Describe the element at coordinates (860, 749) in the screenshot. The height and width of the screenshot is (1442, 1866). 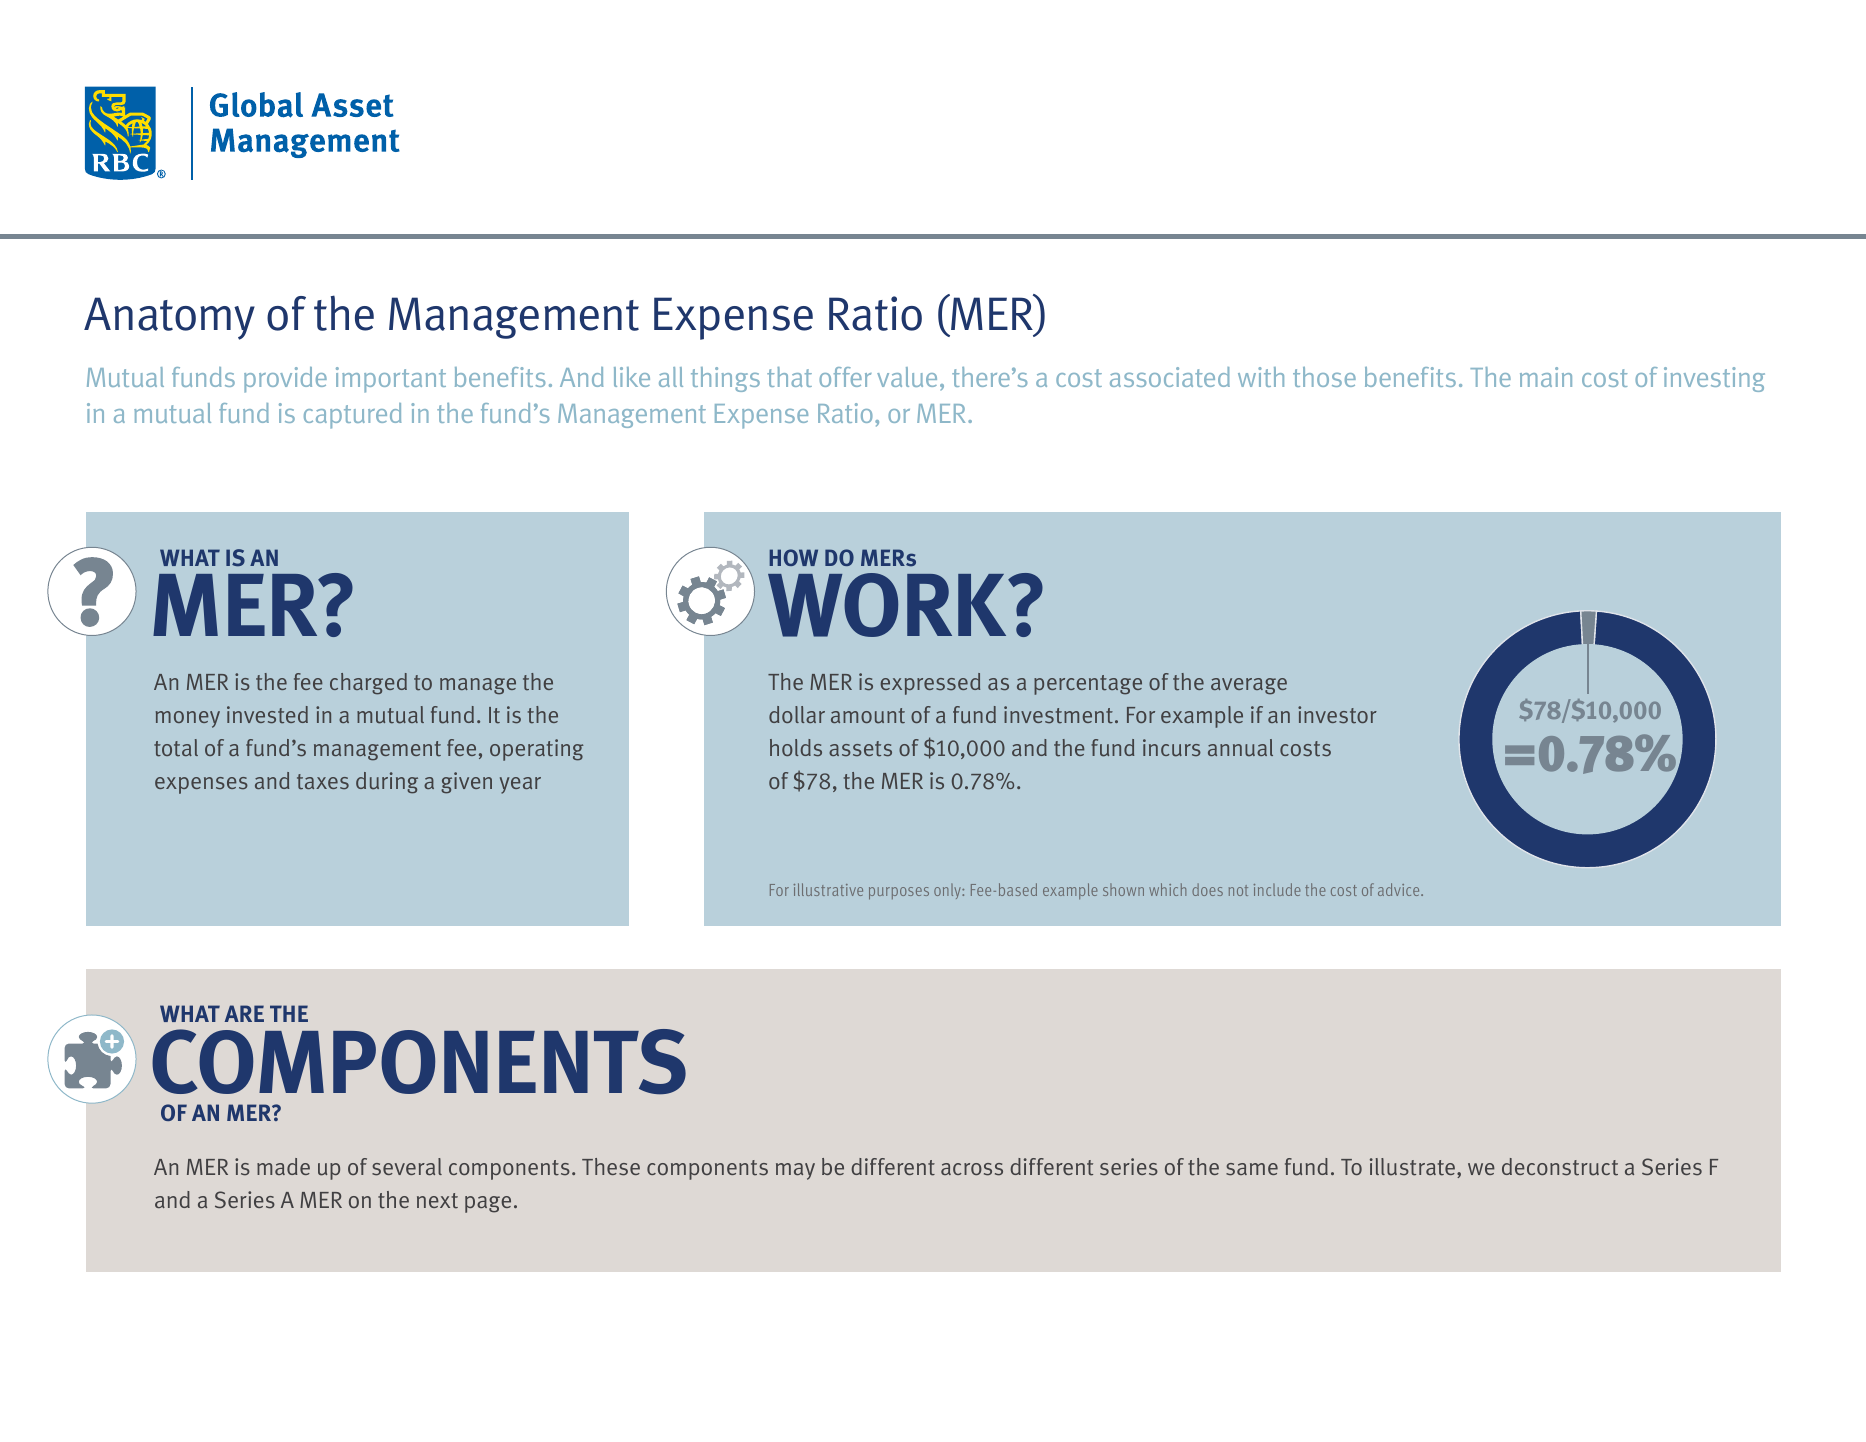
I see `assets` at that location.
